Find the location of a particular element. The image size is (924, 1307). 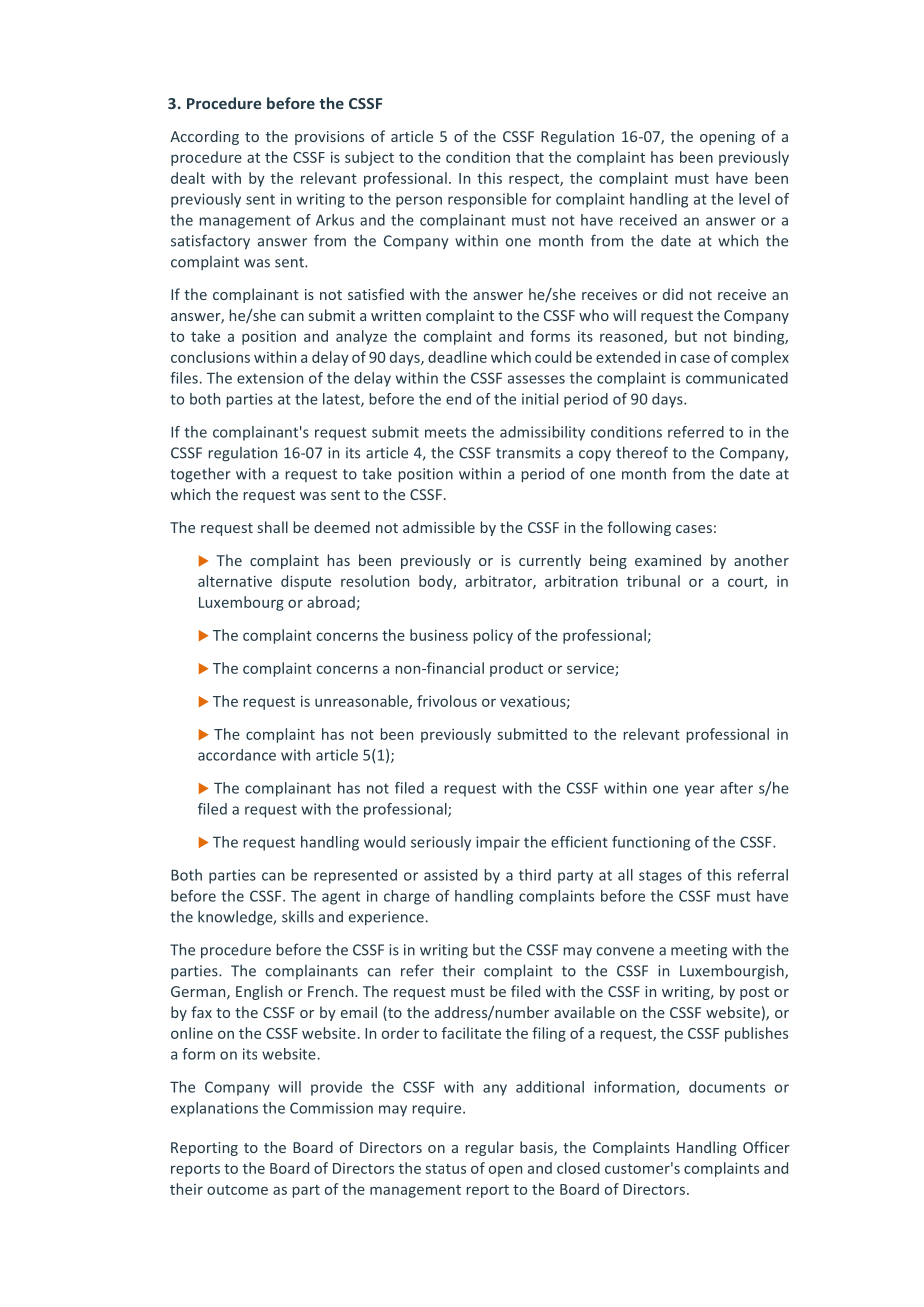

level is located at coordinates (754, 199).
